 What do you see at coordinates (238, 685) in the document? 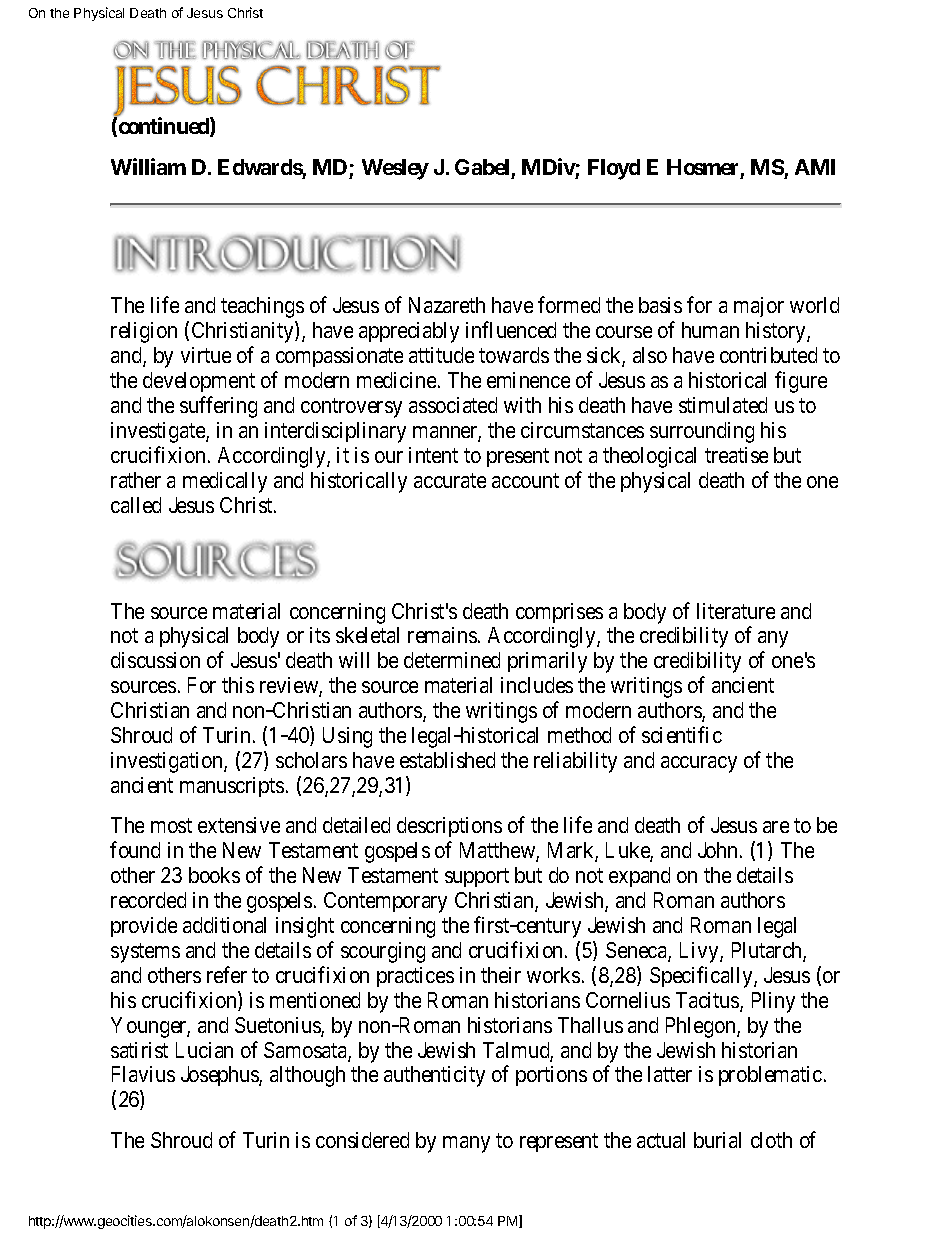
I see `this` at bounding box center [238, 685].
